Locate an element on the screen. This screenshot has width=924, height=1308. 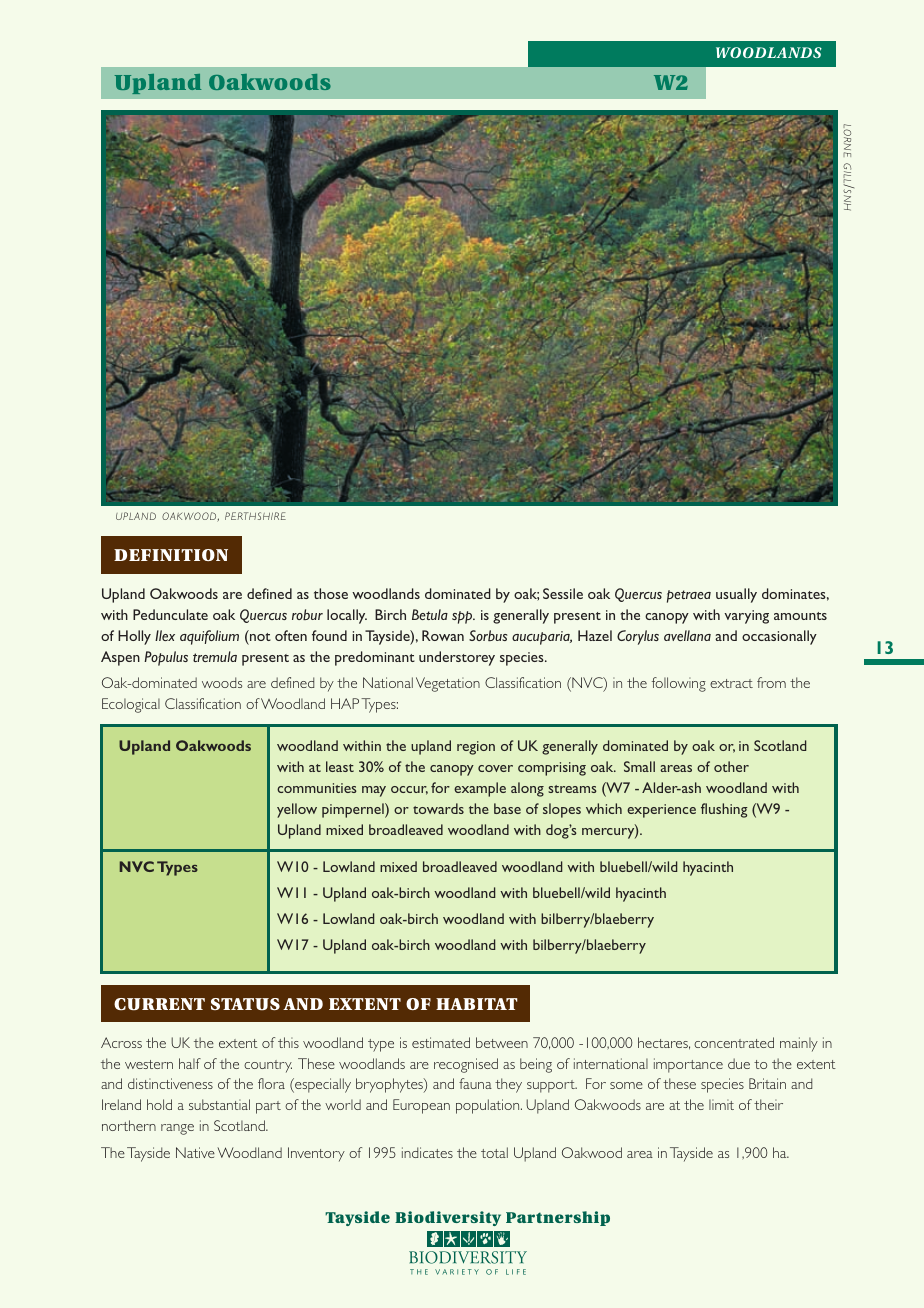
Biodiversity is located at coordinates (448, 1218).
